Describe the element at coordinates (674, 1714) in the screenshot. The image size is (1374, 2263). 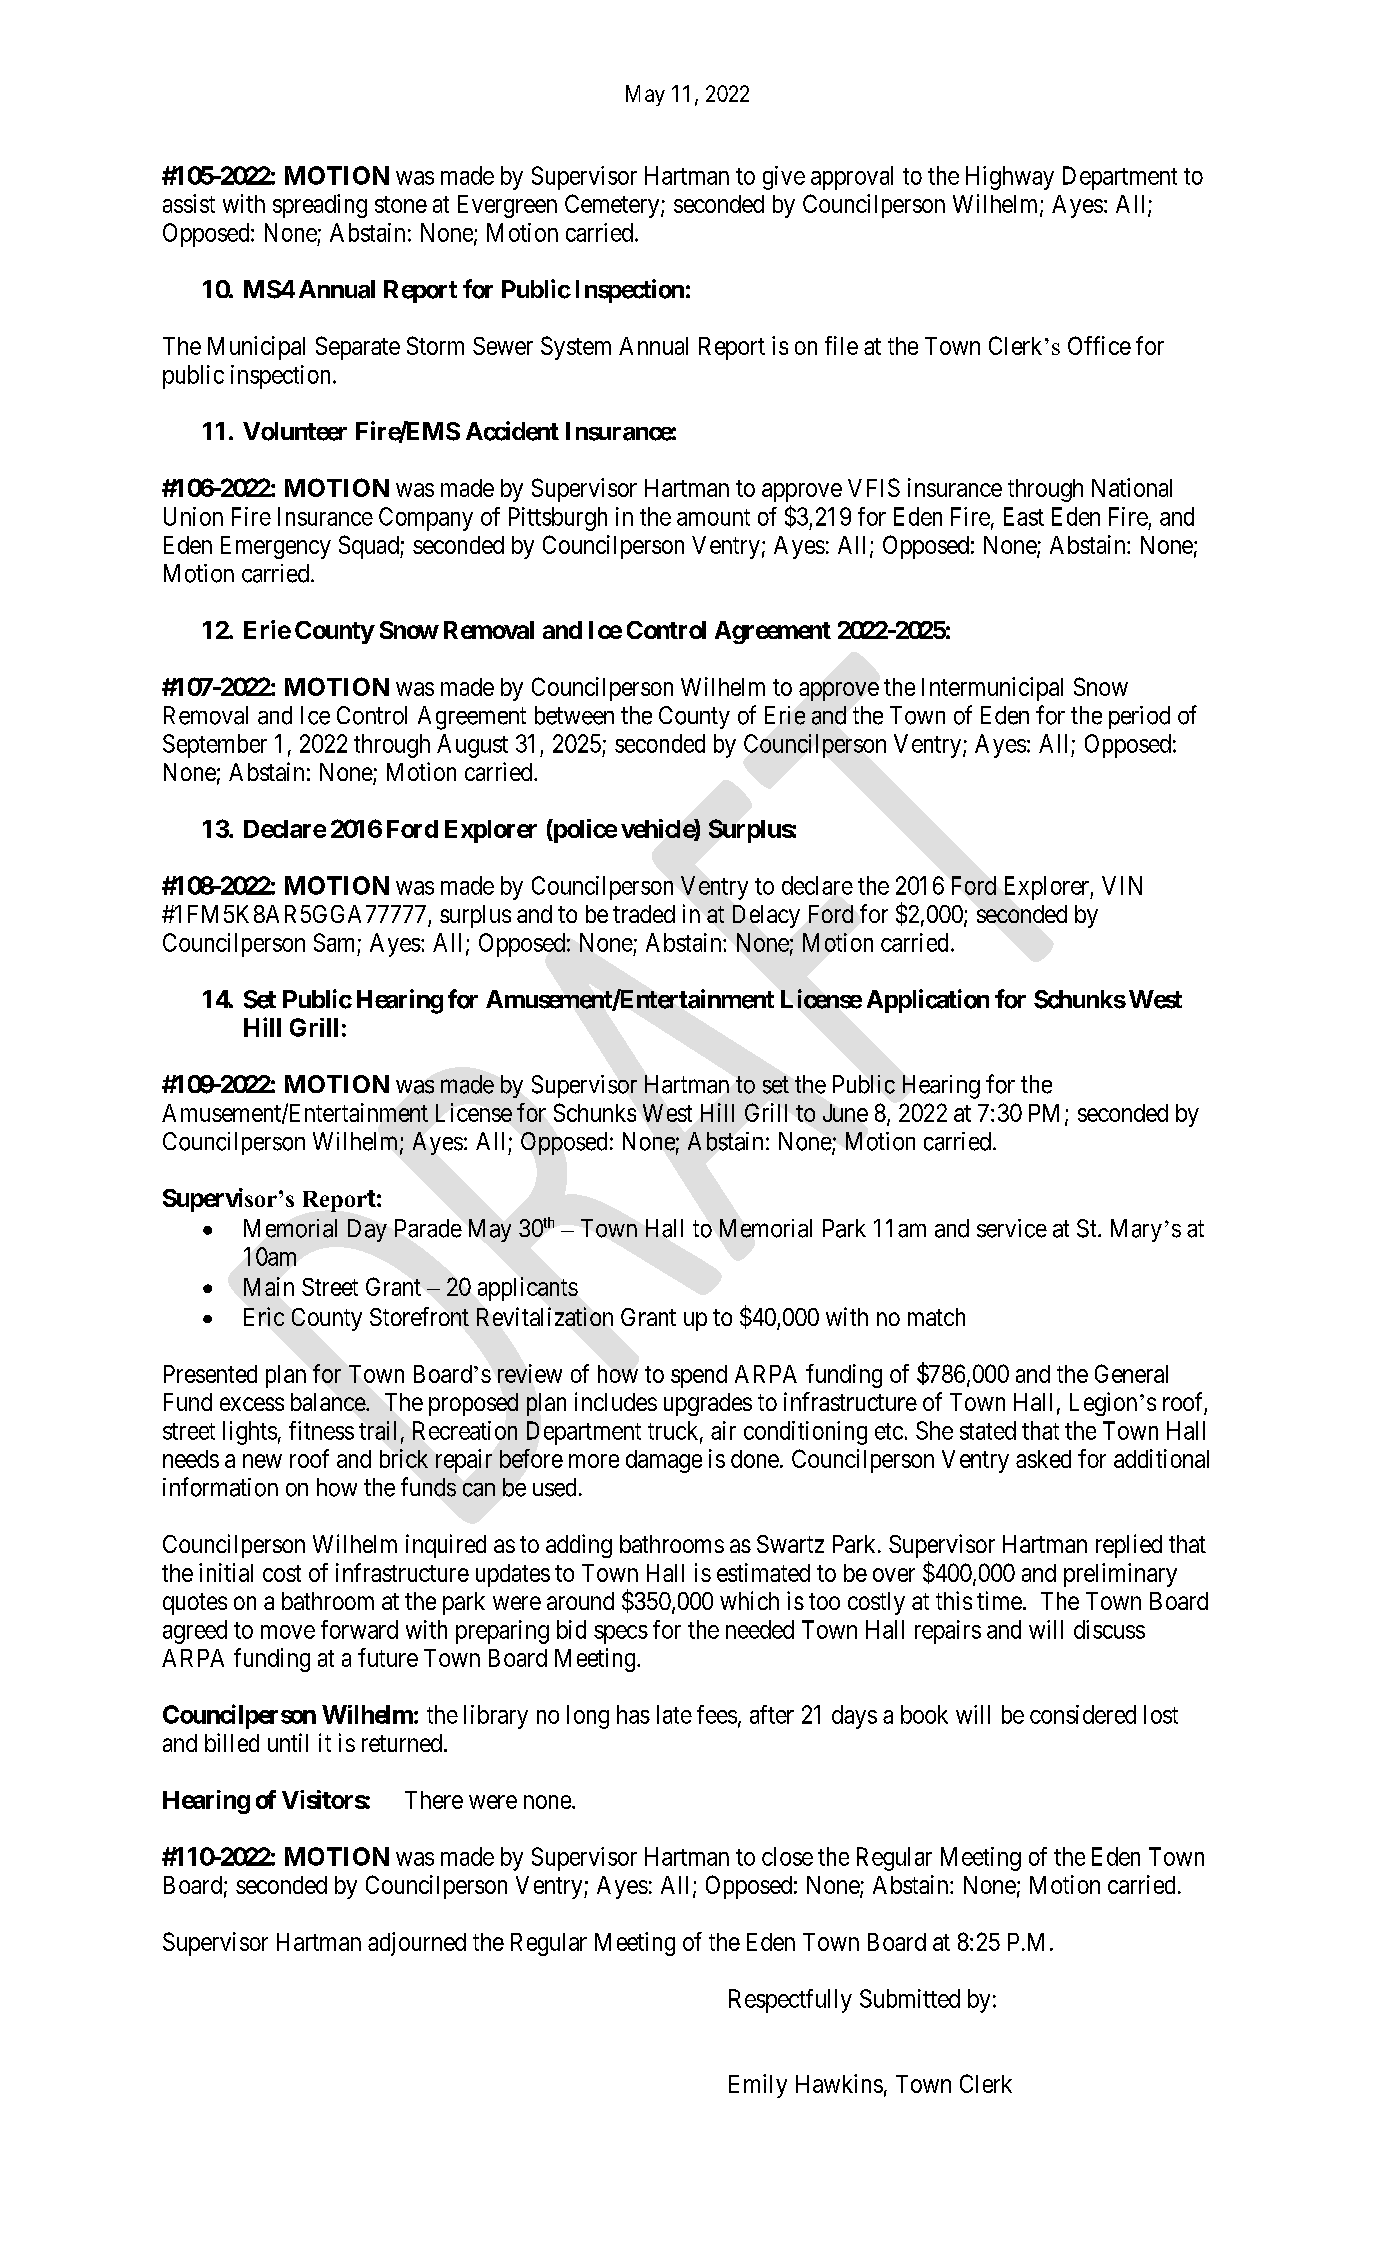
I see `late` at that location.
